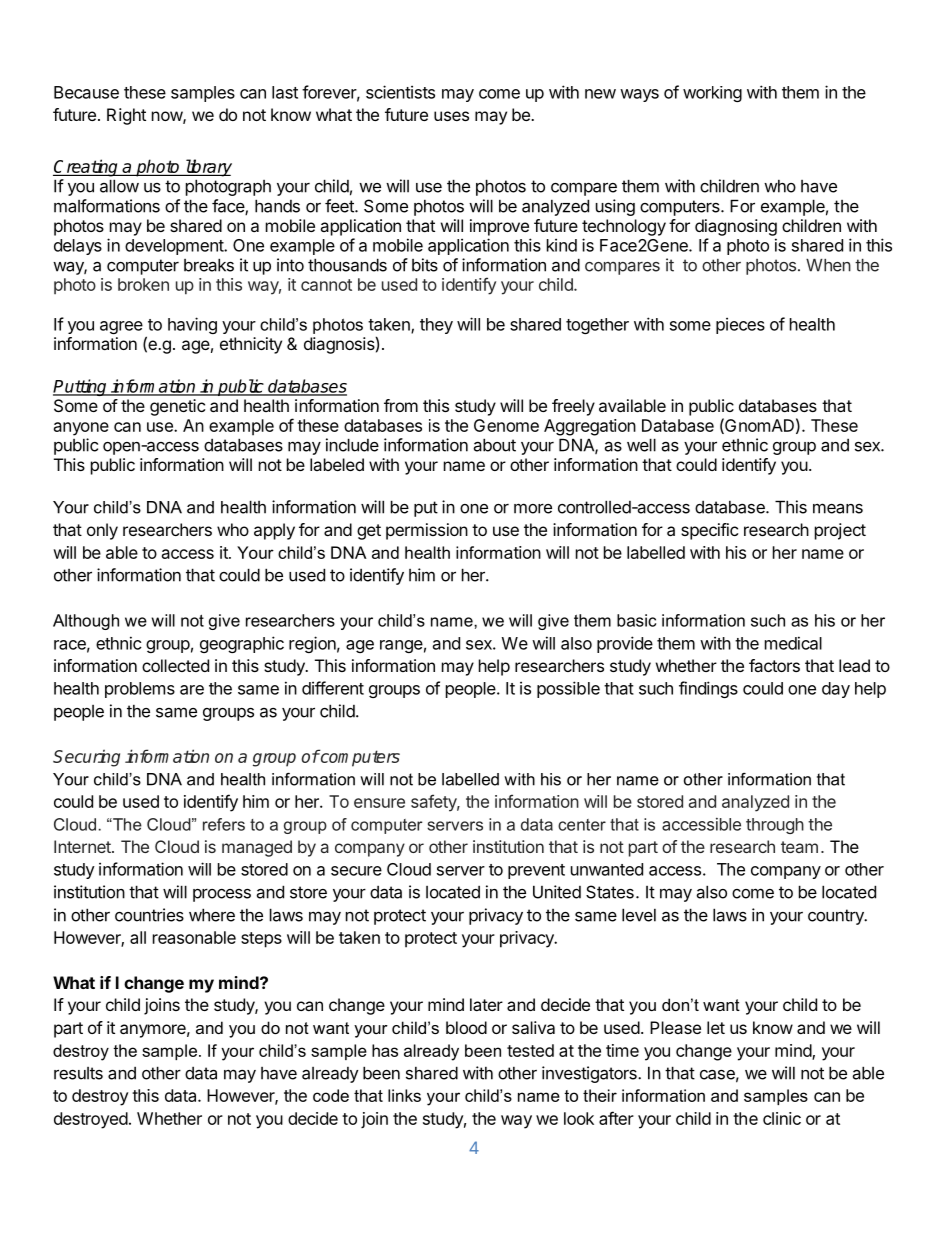  Describe the element at coordinates (451, 116) in the screenshot. I see `uses` at that location.
